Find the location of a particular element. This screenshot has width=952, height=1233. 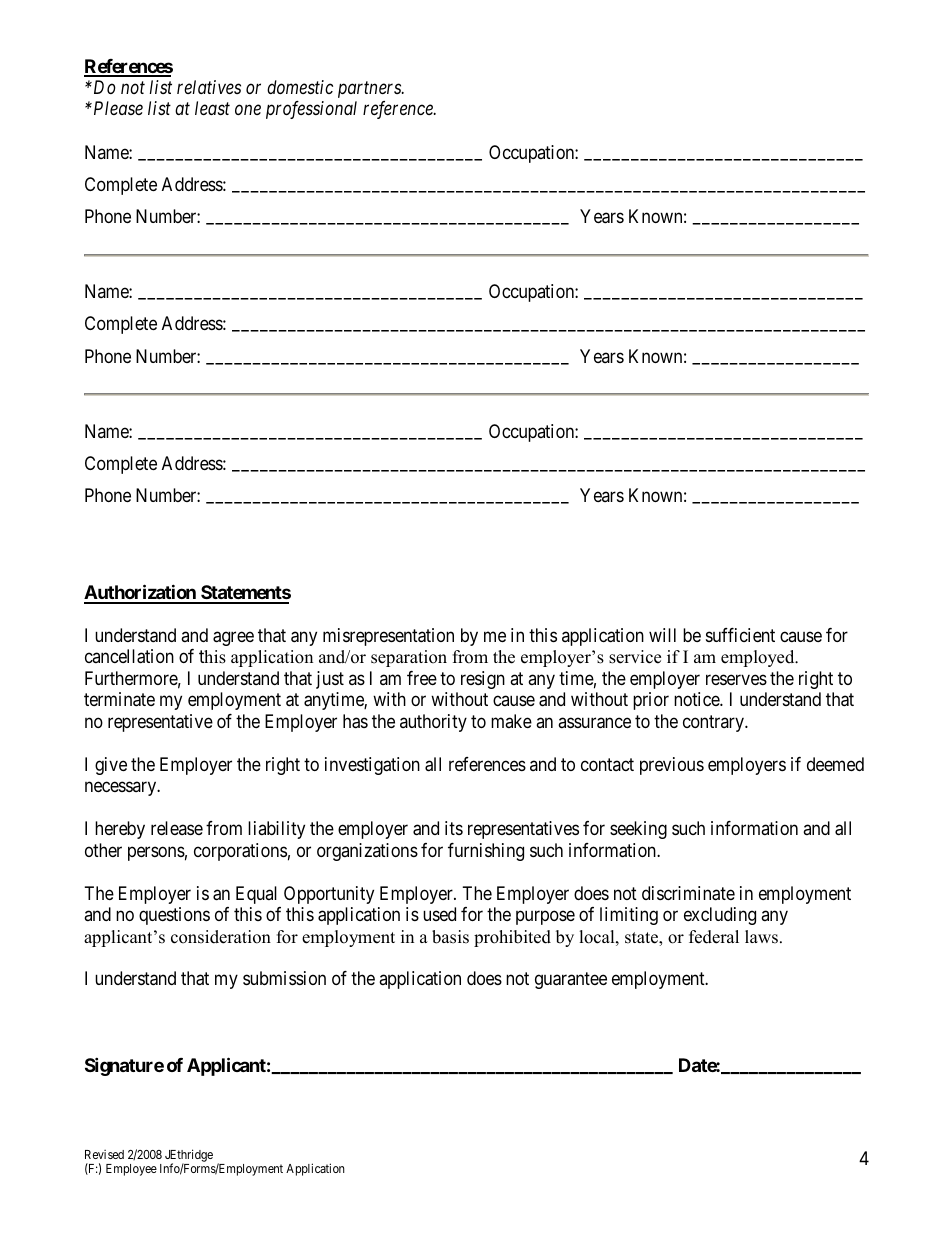

professional is located at coordinates (311, 110).
